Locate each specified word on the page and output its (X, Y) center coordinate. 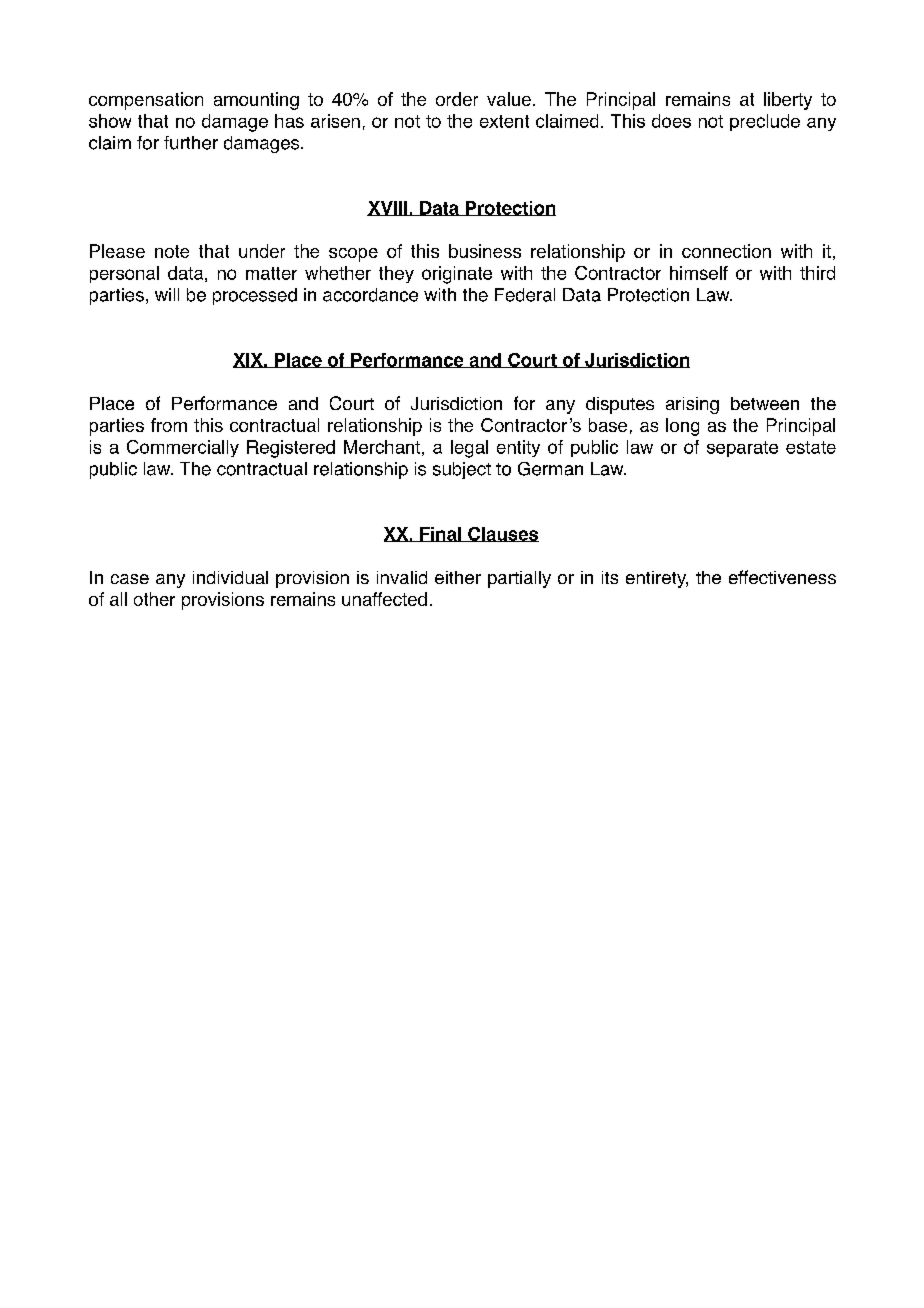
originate (457, 275)
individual (230, 577)
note (172, 251)
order (457, 99)
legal (469, 449)
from (169, 425)
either (458, 577)
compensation (146, 101)
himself (699, 273)
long (682, 427)
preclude (765, 122)
